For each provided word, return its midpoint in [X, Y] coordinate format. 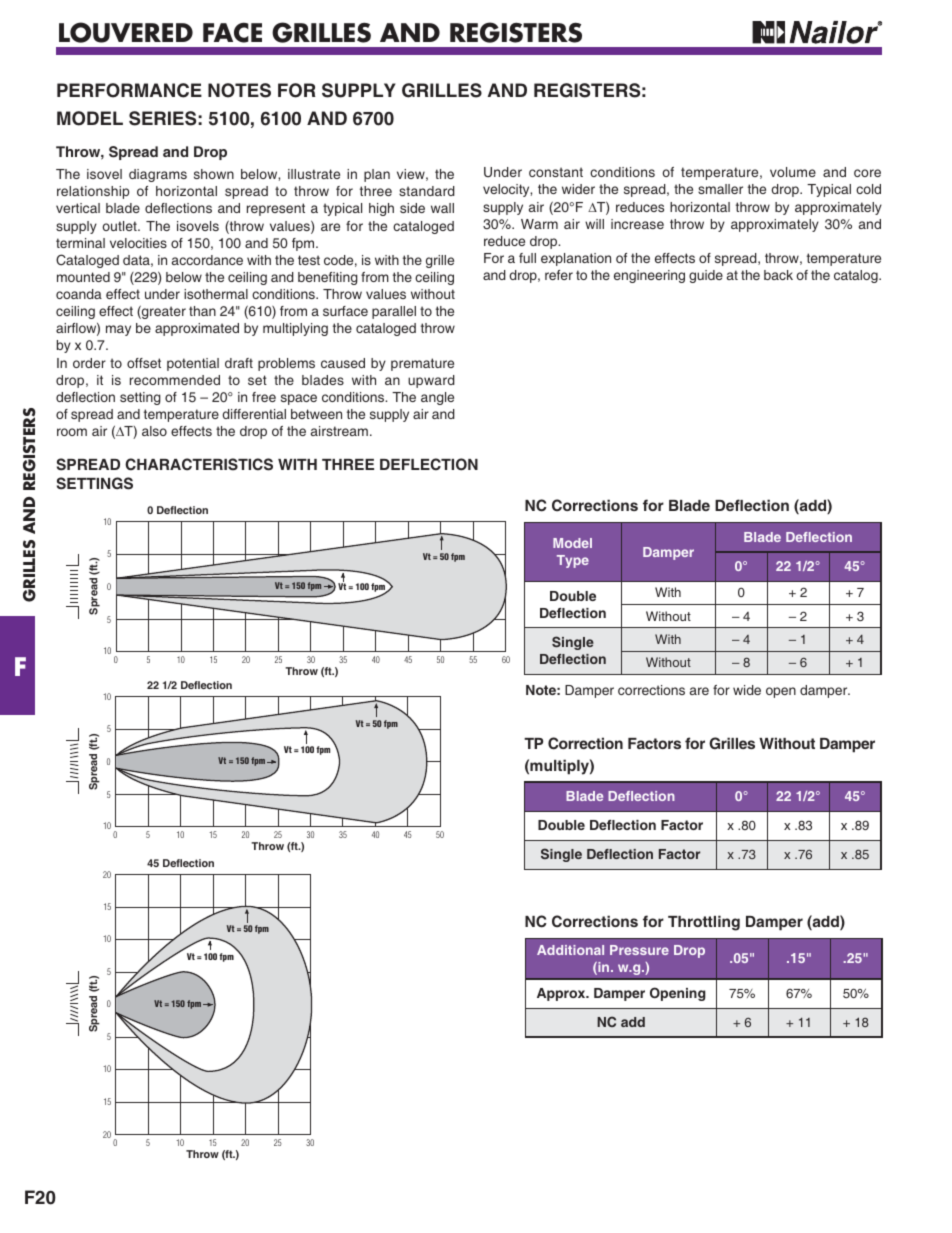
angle [437, 398]
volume [793, 172]
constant [556, 172]
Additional [570, 950]
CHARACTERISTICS [199, 464]
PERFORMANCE [129, 90]
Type [573, 561]
